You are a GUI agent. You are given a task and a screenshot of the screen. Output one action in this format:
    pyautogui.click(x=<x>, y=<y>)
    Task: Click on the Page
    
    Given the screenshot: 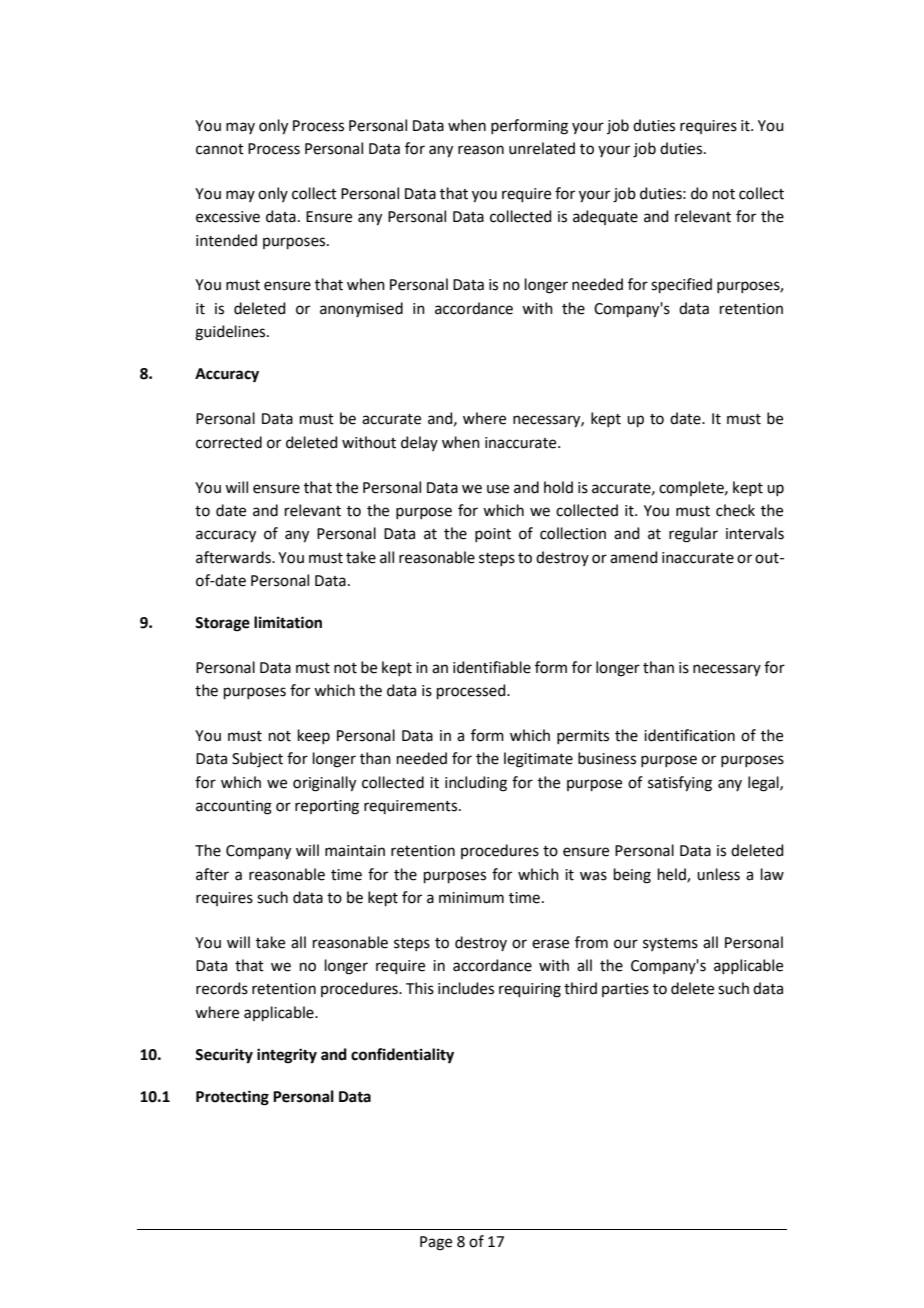 What is the action you would take?
    pyautogui.click(x=436, y=1243)
